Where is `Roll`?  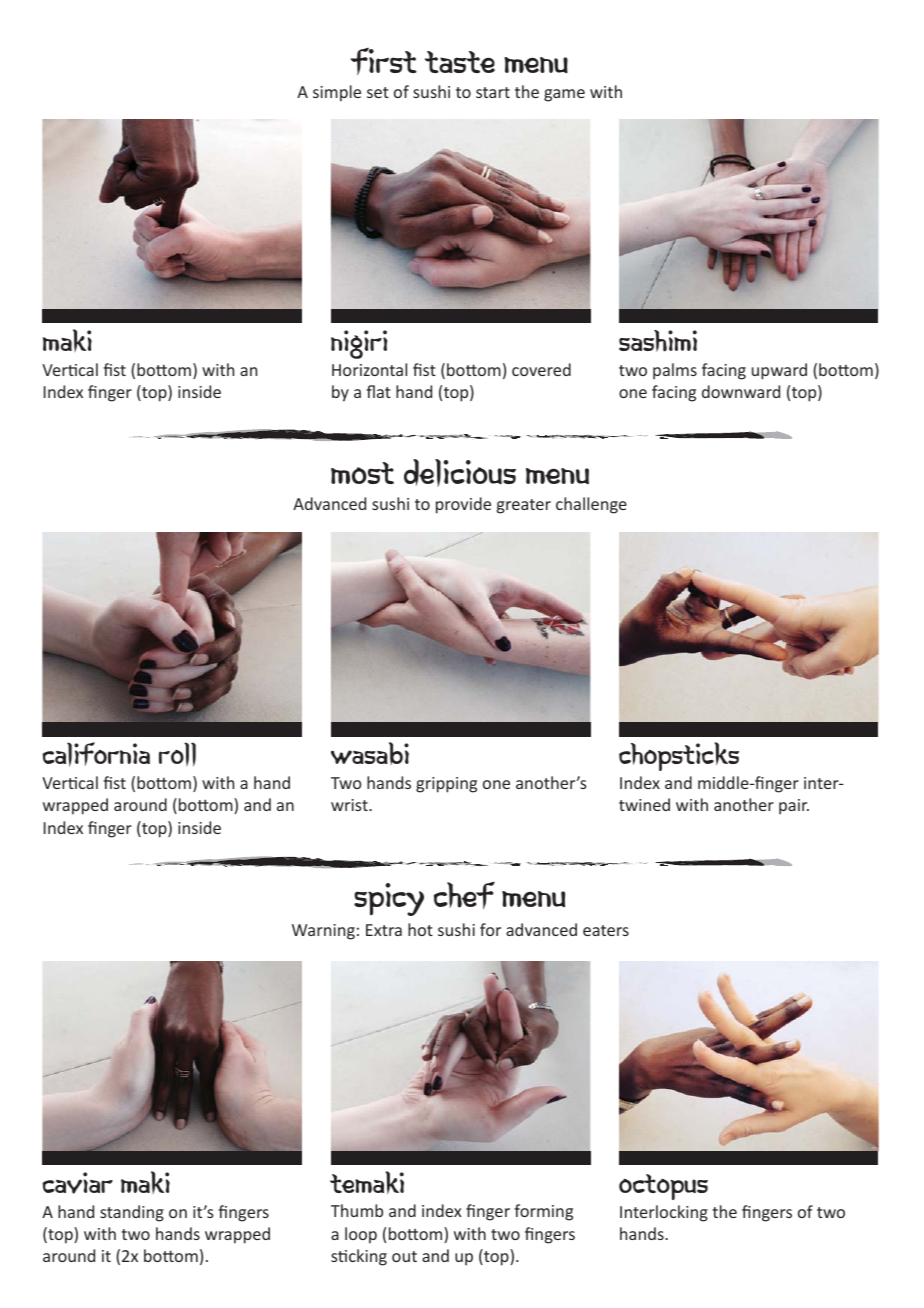
Roll is located at coordinates (177, 754).
